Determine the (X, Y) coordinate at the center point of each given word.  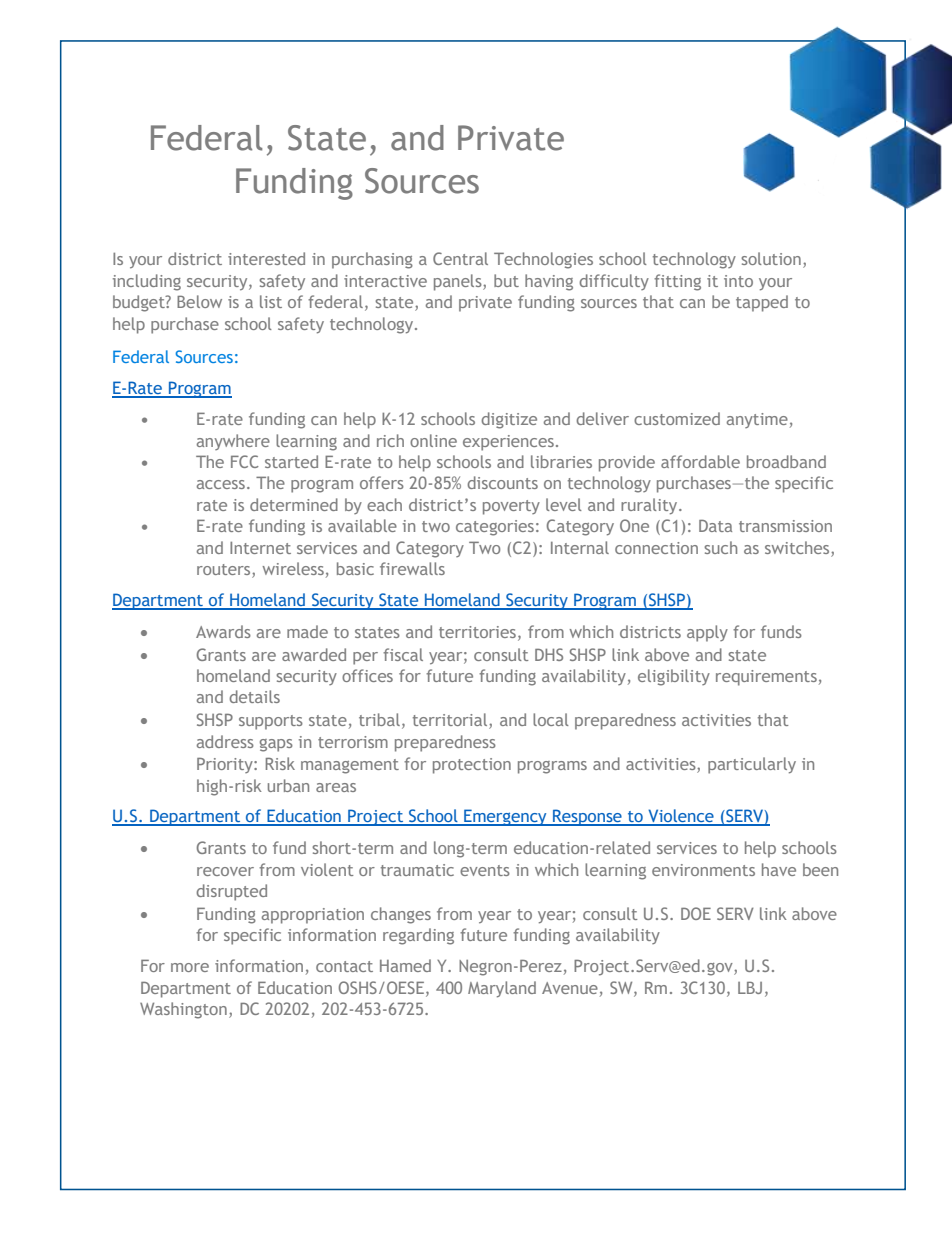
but (506, 280)
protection (472, 766)
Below (199, 301)
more (190, 967)
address (225, 741)
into (738, 281)
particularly (752, 765)
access (221, 484)
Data (715, 526)
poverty (511, 507)
